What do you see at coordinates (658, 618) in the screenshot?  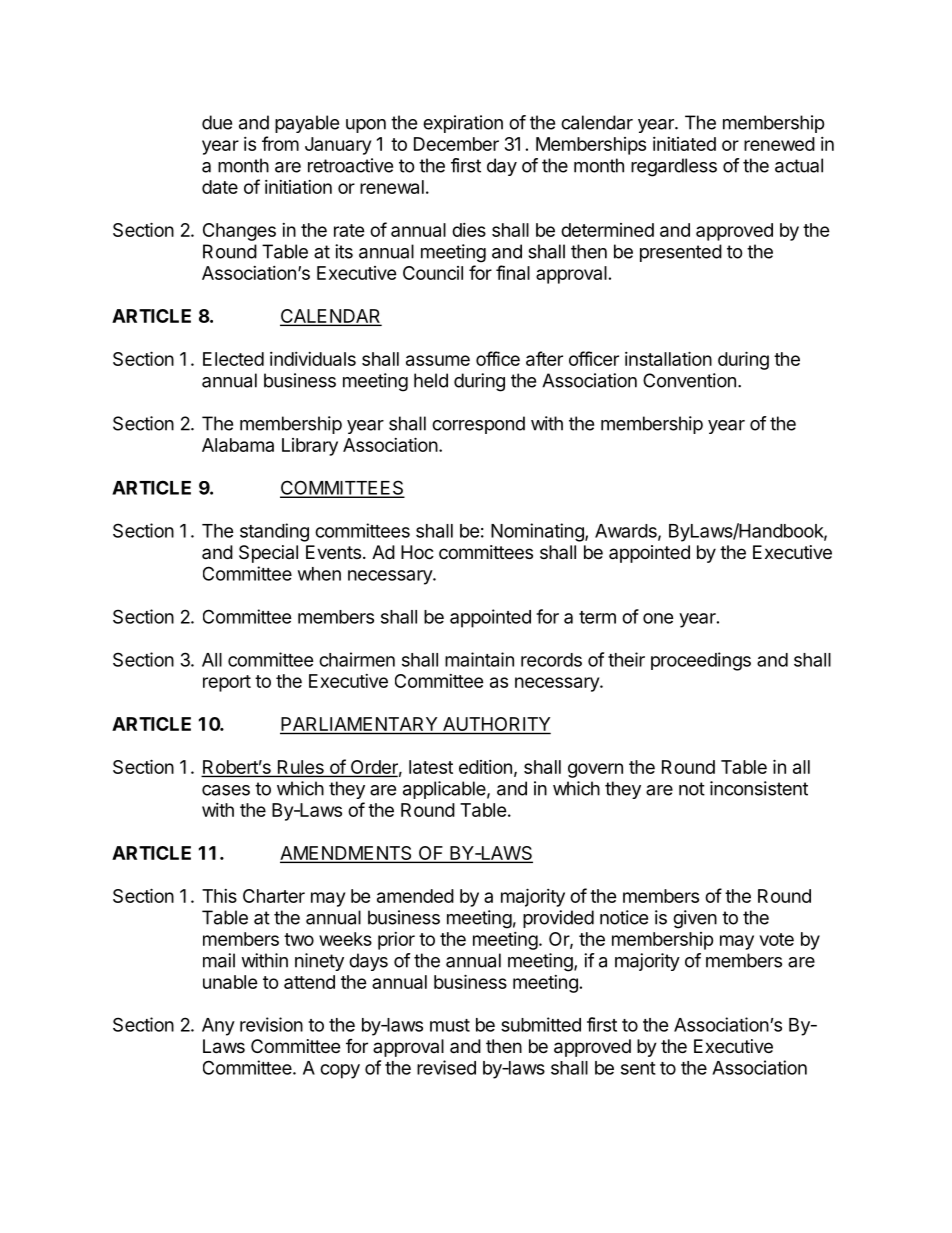 I see `one` at bounding box center [658, 618].
